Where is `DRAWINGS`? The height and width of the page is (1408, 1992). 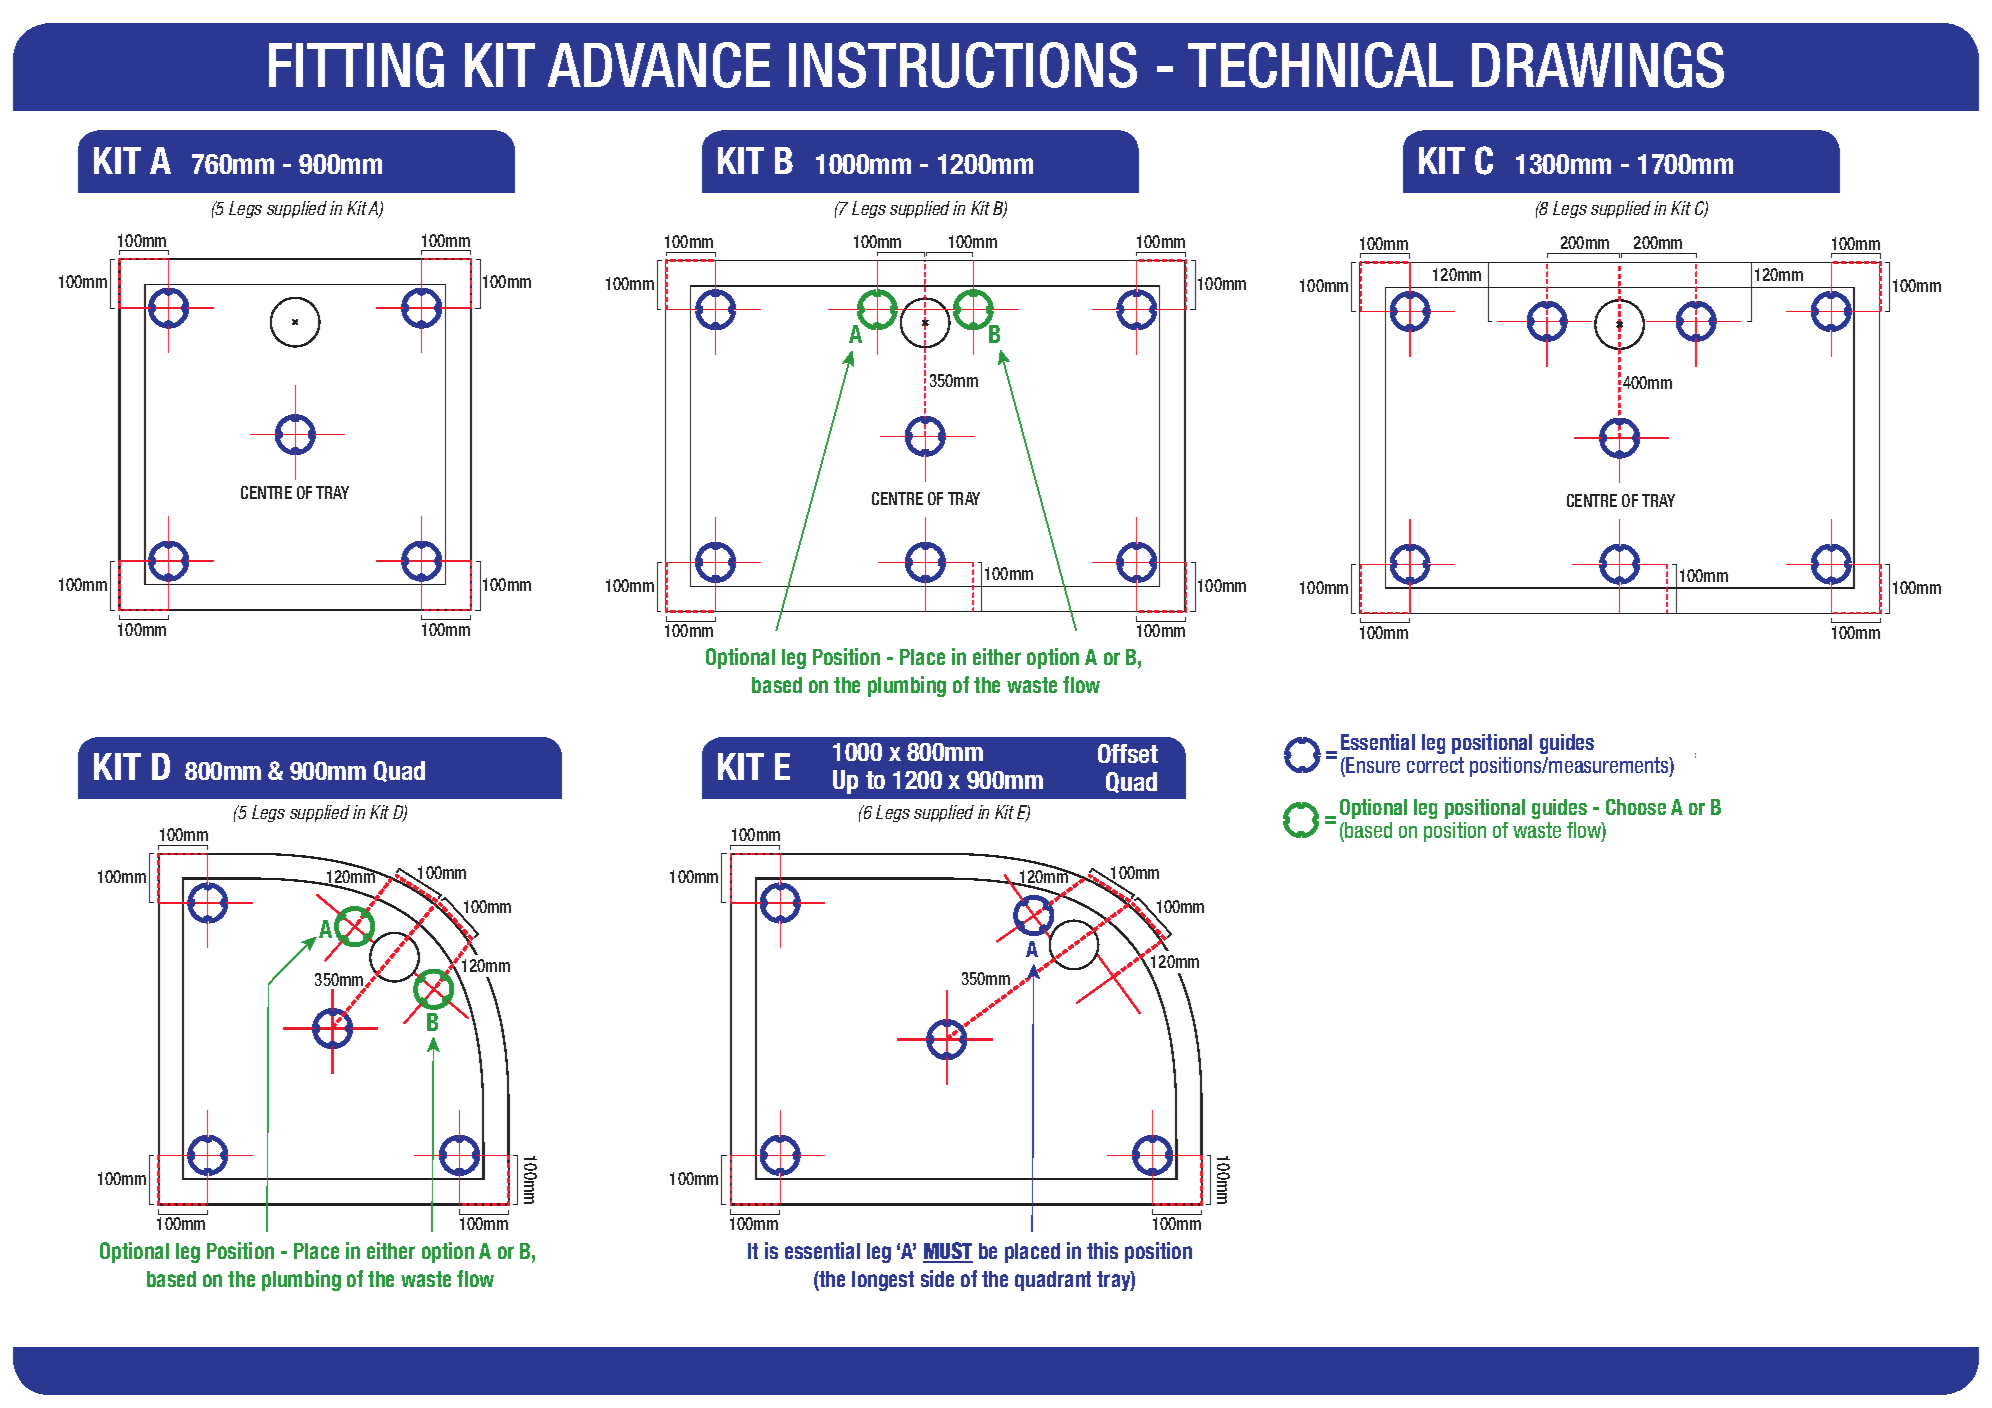 DRAWINGS is located at coordinates (1598, 65).
